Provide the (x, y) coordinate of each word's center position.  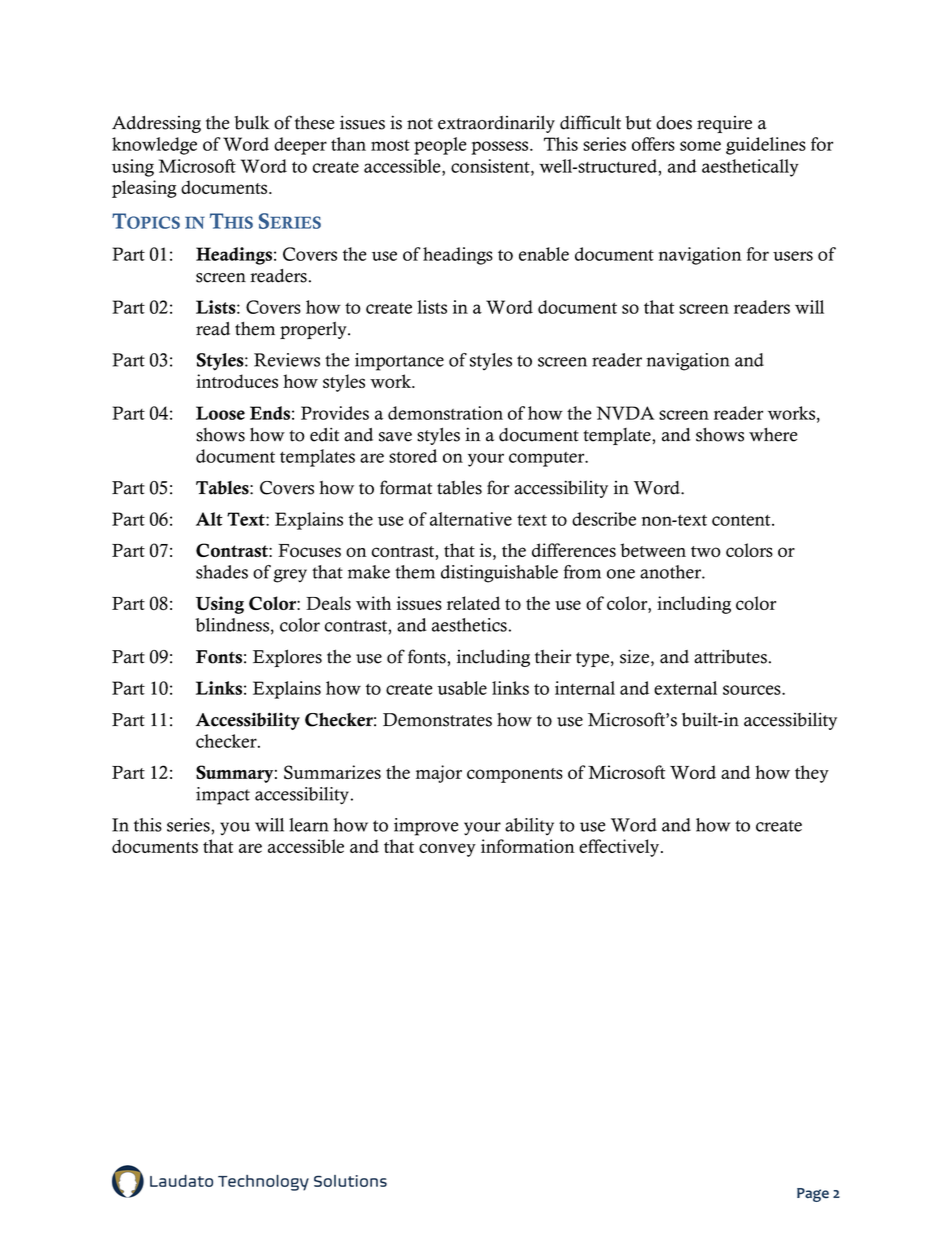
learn (309, 825)
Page (813, 1195)
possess (501, 148)
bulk (252, 123)
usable (462, 688)
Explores (287, 658)
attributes (730, 656)
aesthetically (750, 168)
